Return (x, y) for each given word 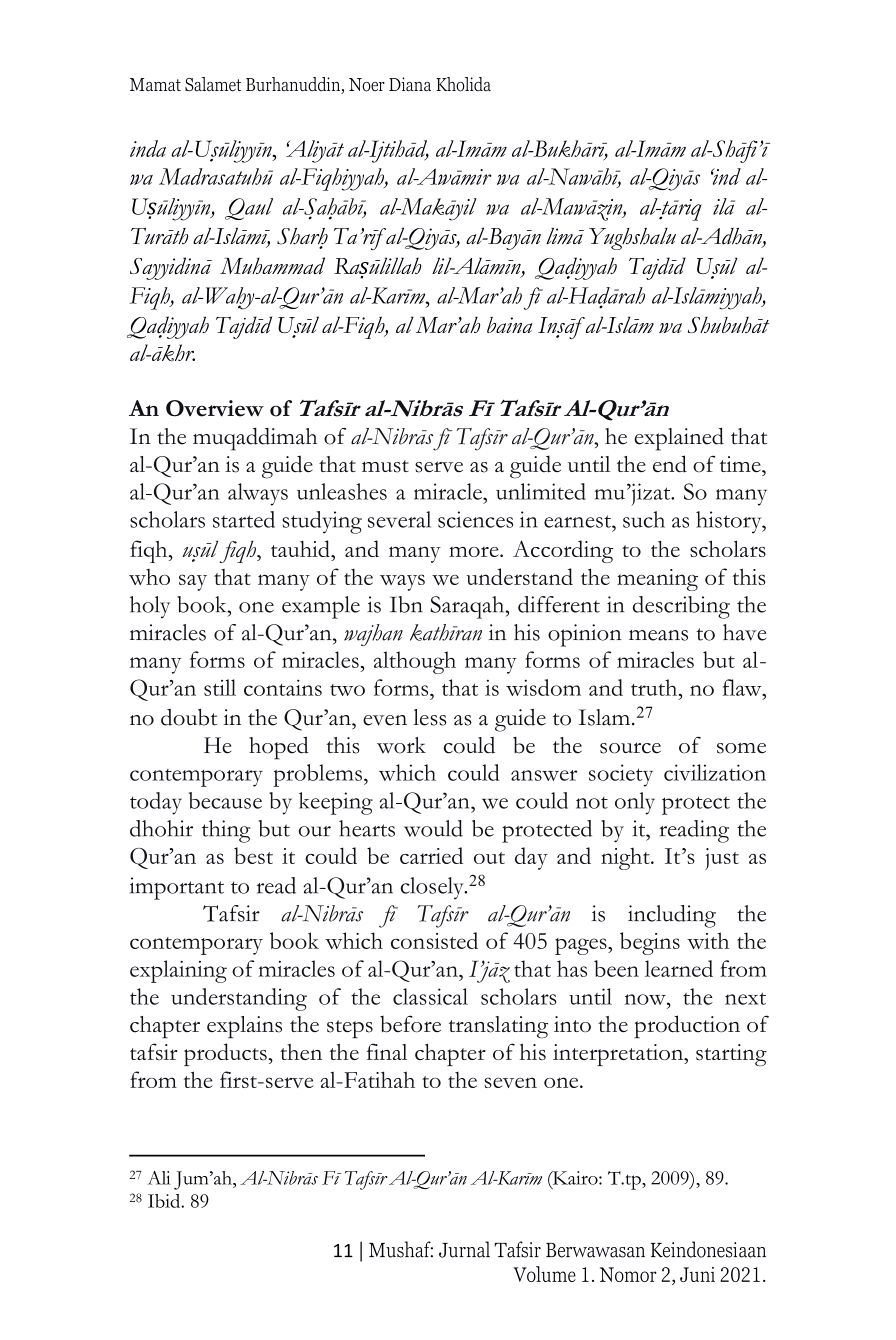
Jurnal (464, 1249)
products (225, 1054)
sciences (475, 519)
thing (226, 831)
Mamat (155, 85)
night (626, 858)
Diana (410, 84)
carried (431, 855)
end (670, 463)
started (244, 519)
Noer (367, 85)
